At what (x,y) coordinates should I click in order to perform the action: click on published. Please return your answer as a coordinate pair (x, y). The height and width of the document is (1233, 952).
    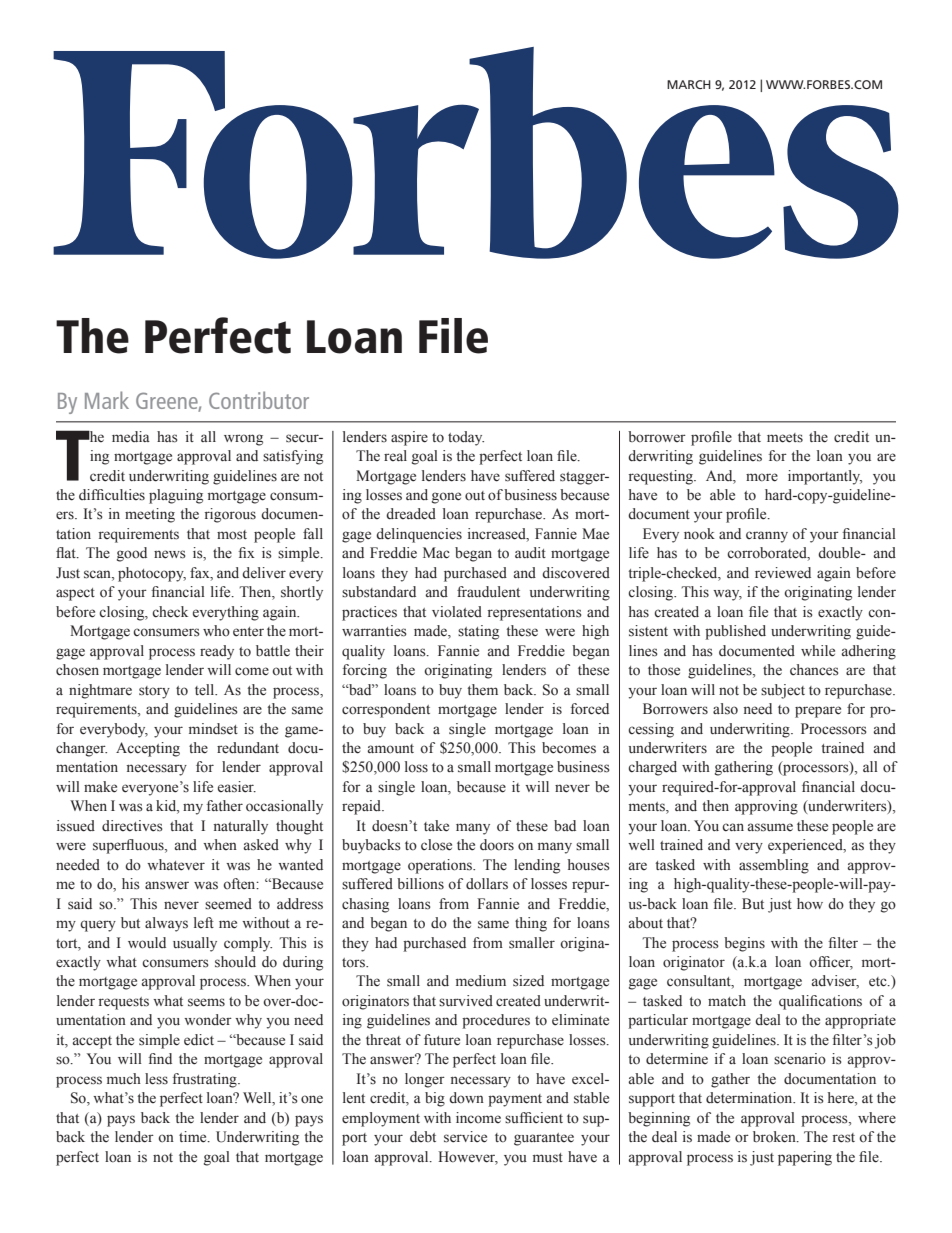
    Looking at the image, I should click on (735, 632).
